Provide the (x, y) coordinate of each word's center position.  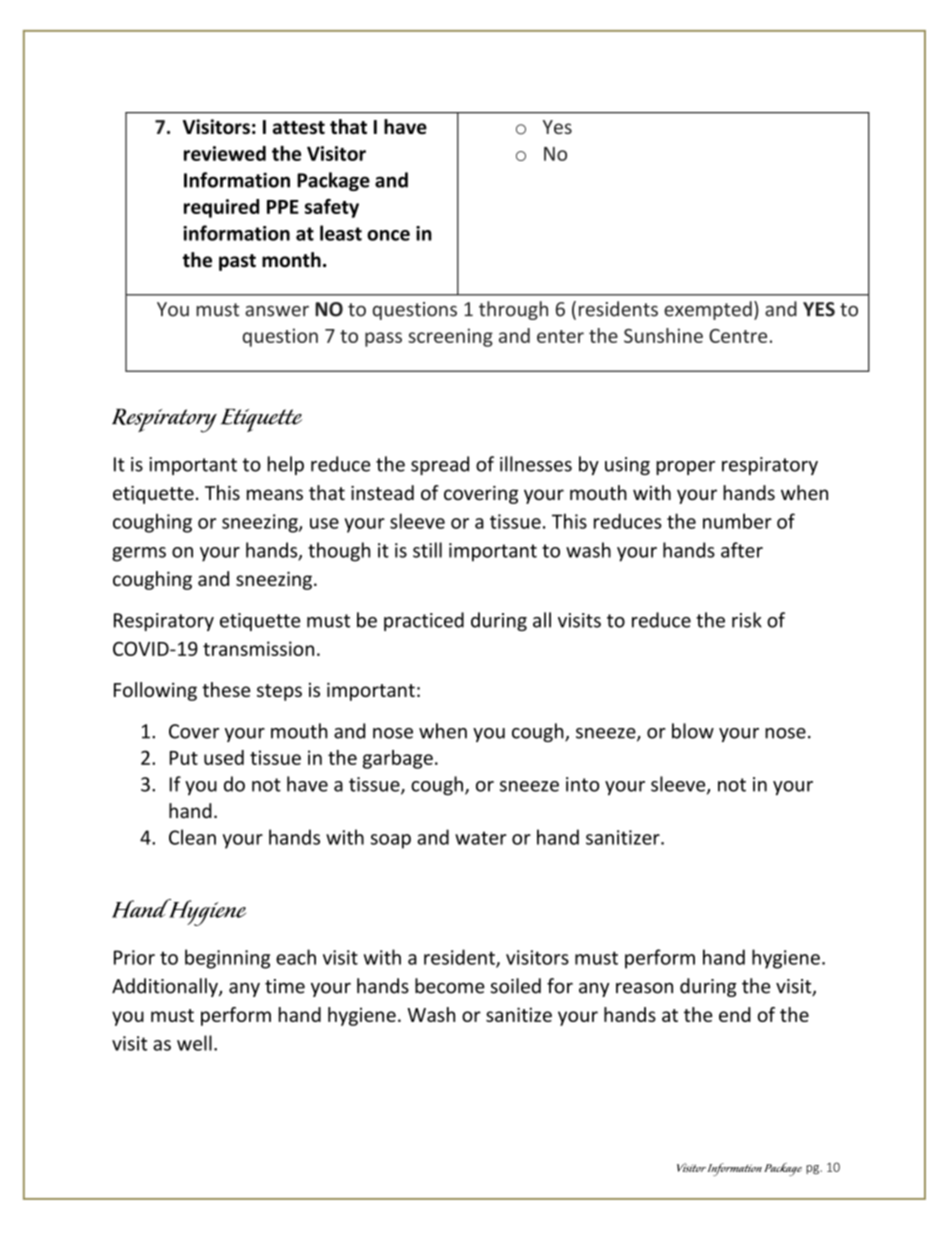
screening (450, 337)
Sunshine (663, 335)
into (582, 784)
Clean (192, 837)
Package (333, 181)
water (481, 838)
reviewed (225, 153)
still (427, 550)
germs (139, 554)
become (450, 986)
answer (277, 311)
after (742, 550)
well (194, 1043)
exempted (708, 310)
